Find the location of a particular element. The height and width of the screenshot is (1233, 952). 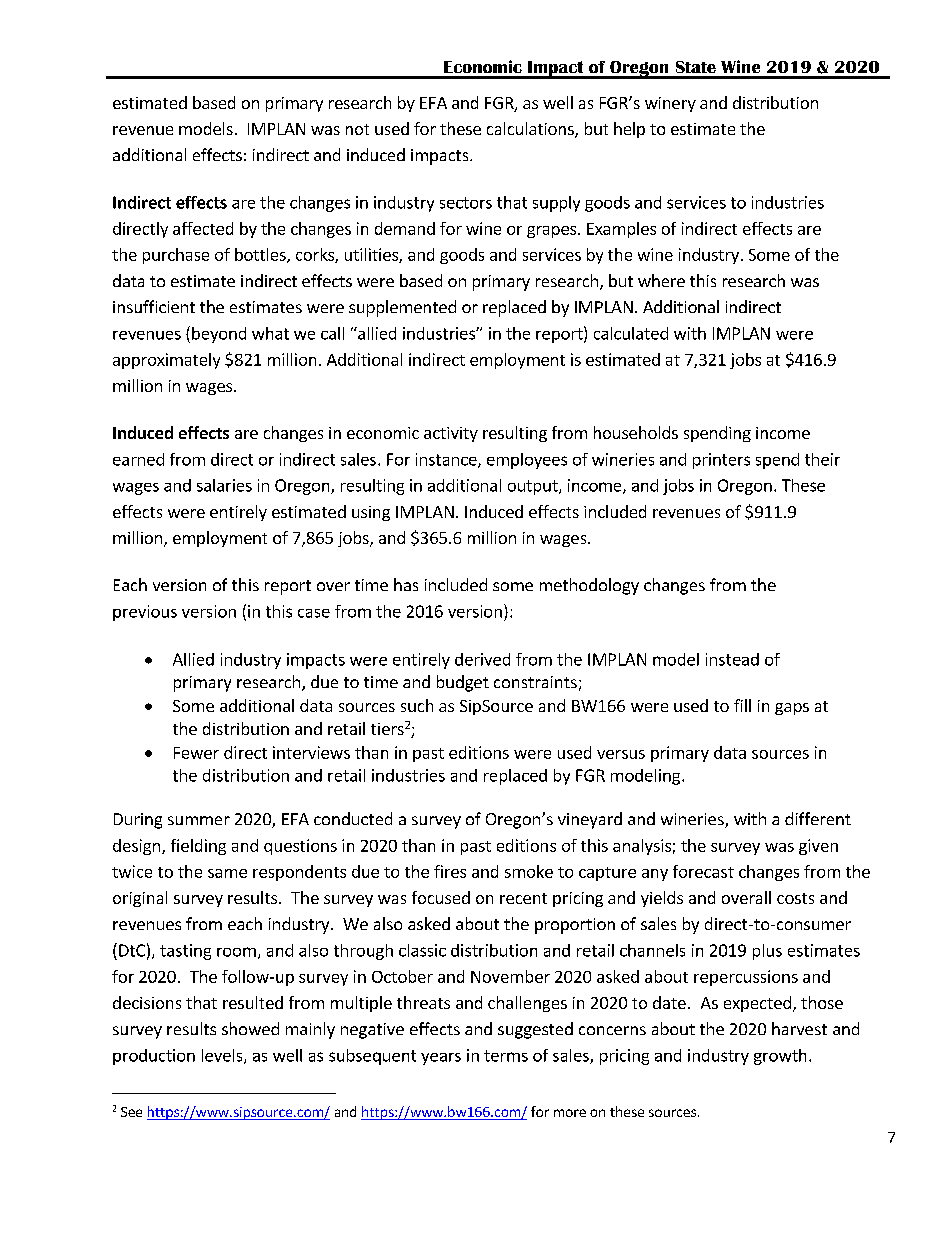

sectors is located at coordinates (466, 203).
